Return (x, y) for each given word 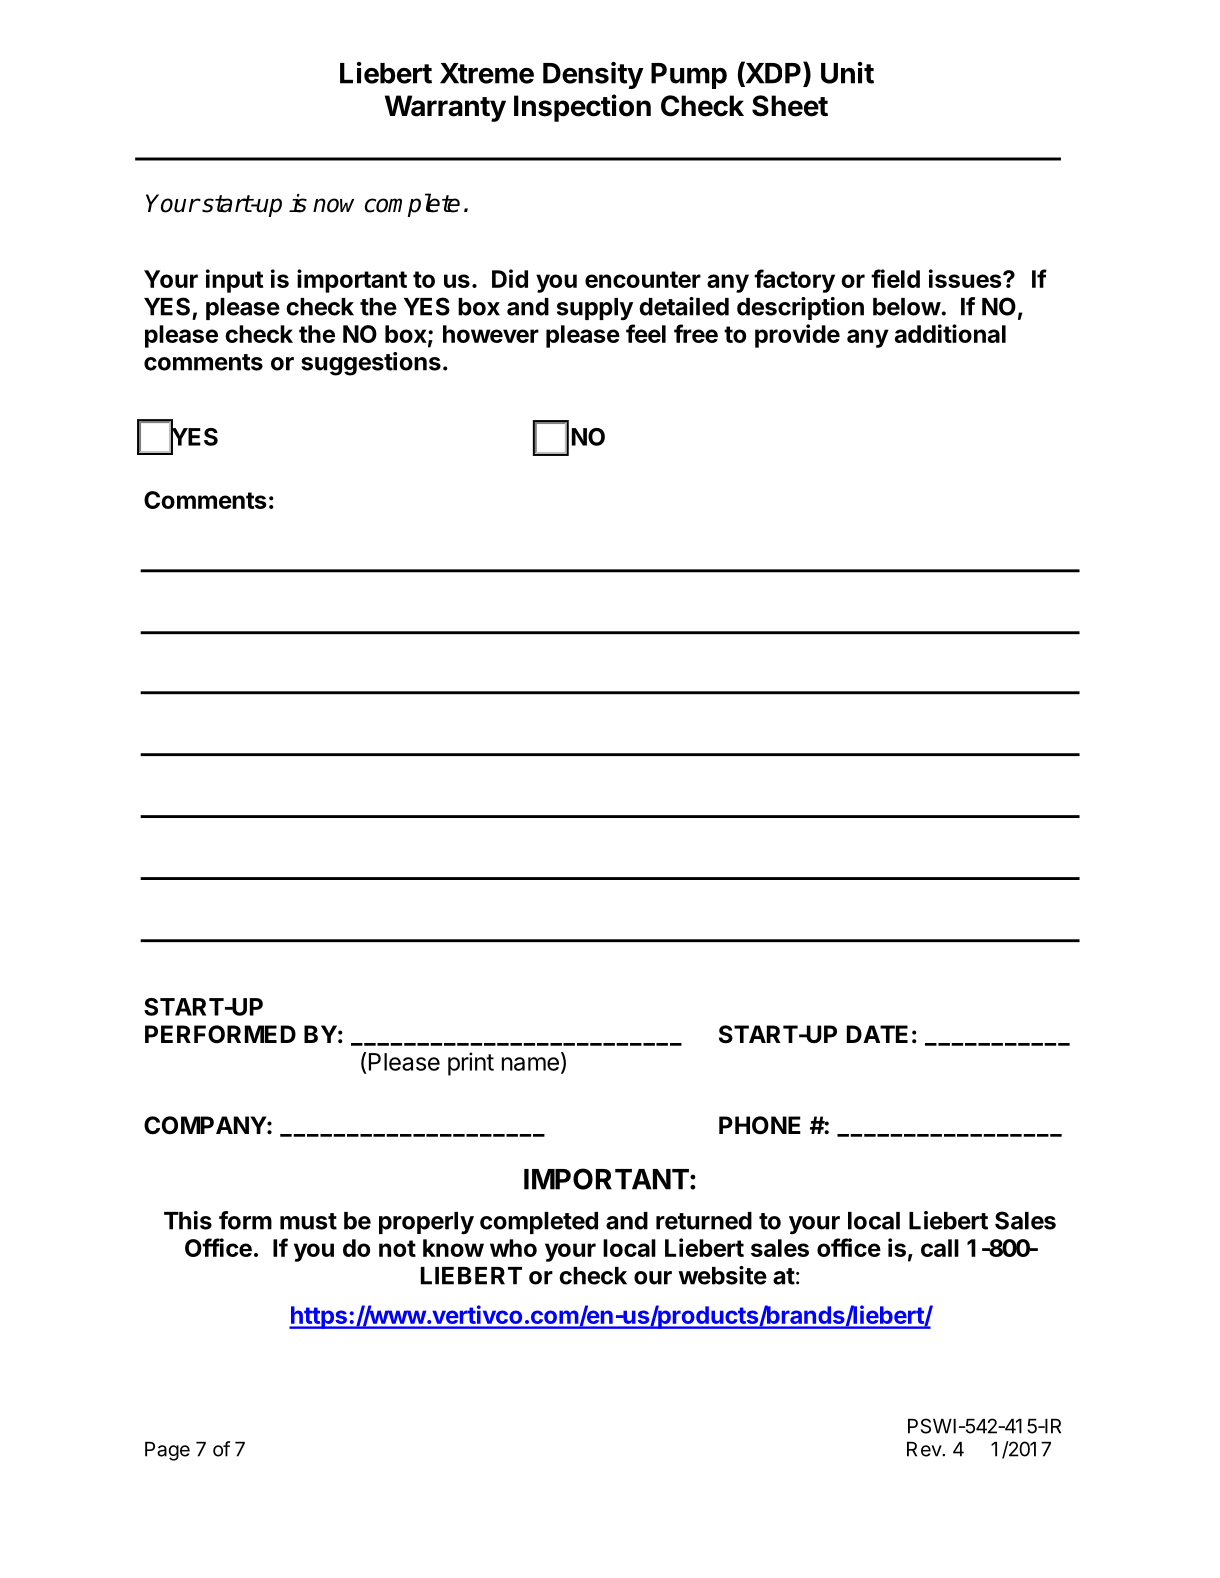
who (513, 1248)
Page (167, 1451)
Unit (847, 73)
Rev (925, 1449)
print (471, 1064)
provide (797, 336)
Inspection (582, 108)
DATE (877, 1034)
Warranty (445, 108)
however (491, 334)
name (530, 1064)
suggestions (371, 364)
